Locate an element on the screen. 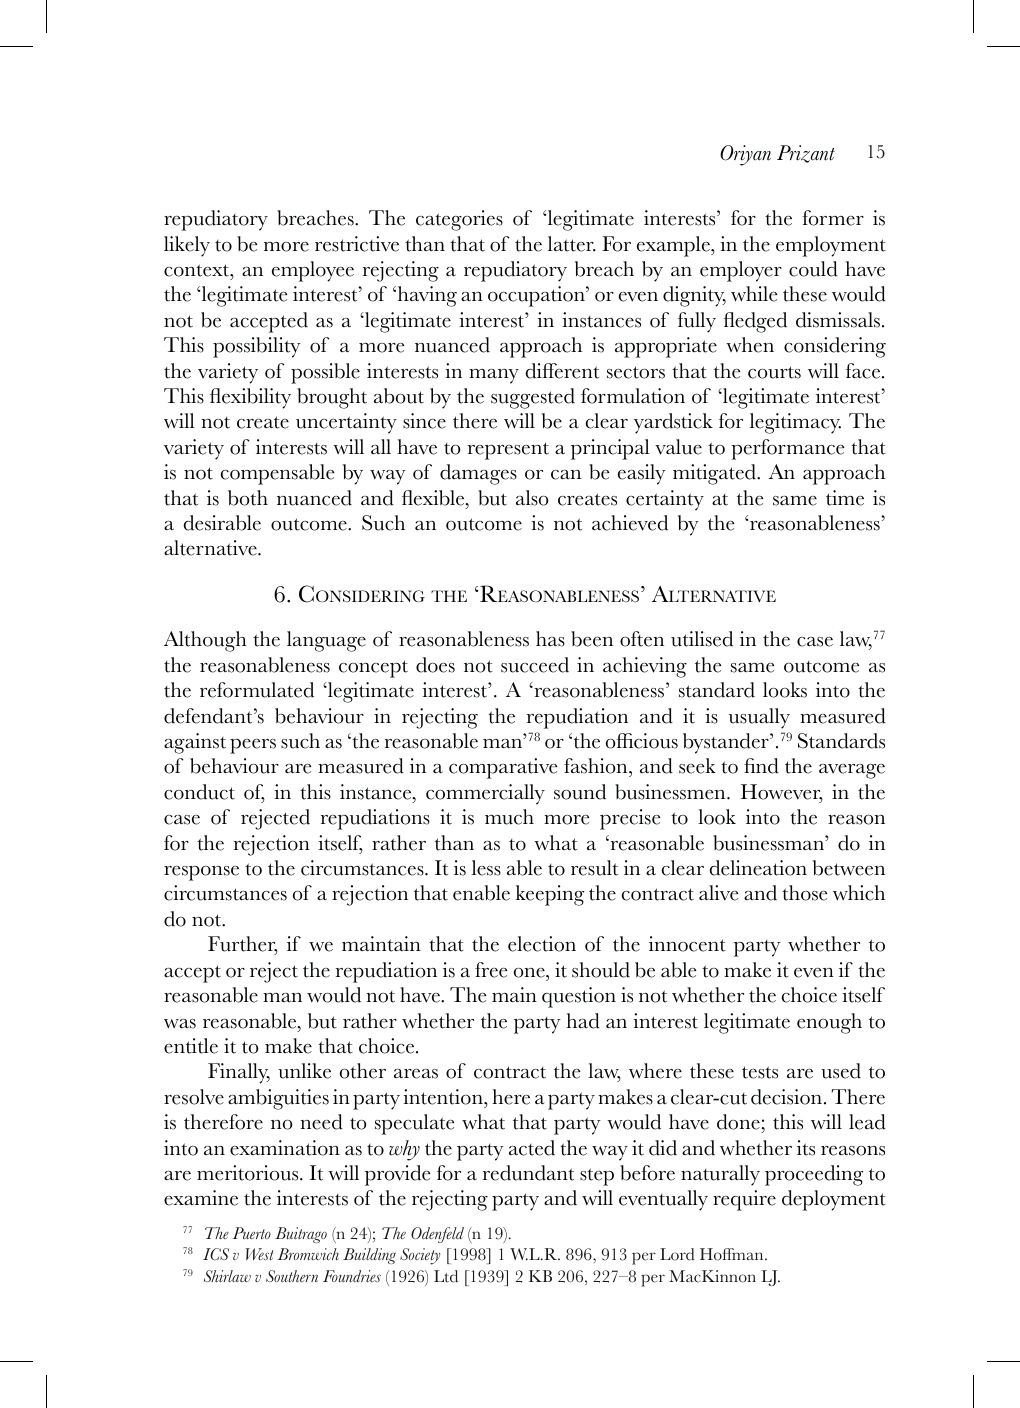  utilised is located at coordinates (702, 639).
